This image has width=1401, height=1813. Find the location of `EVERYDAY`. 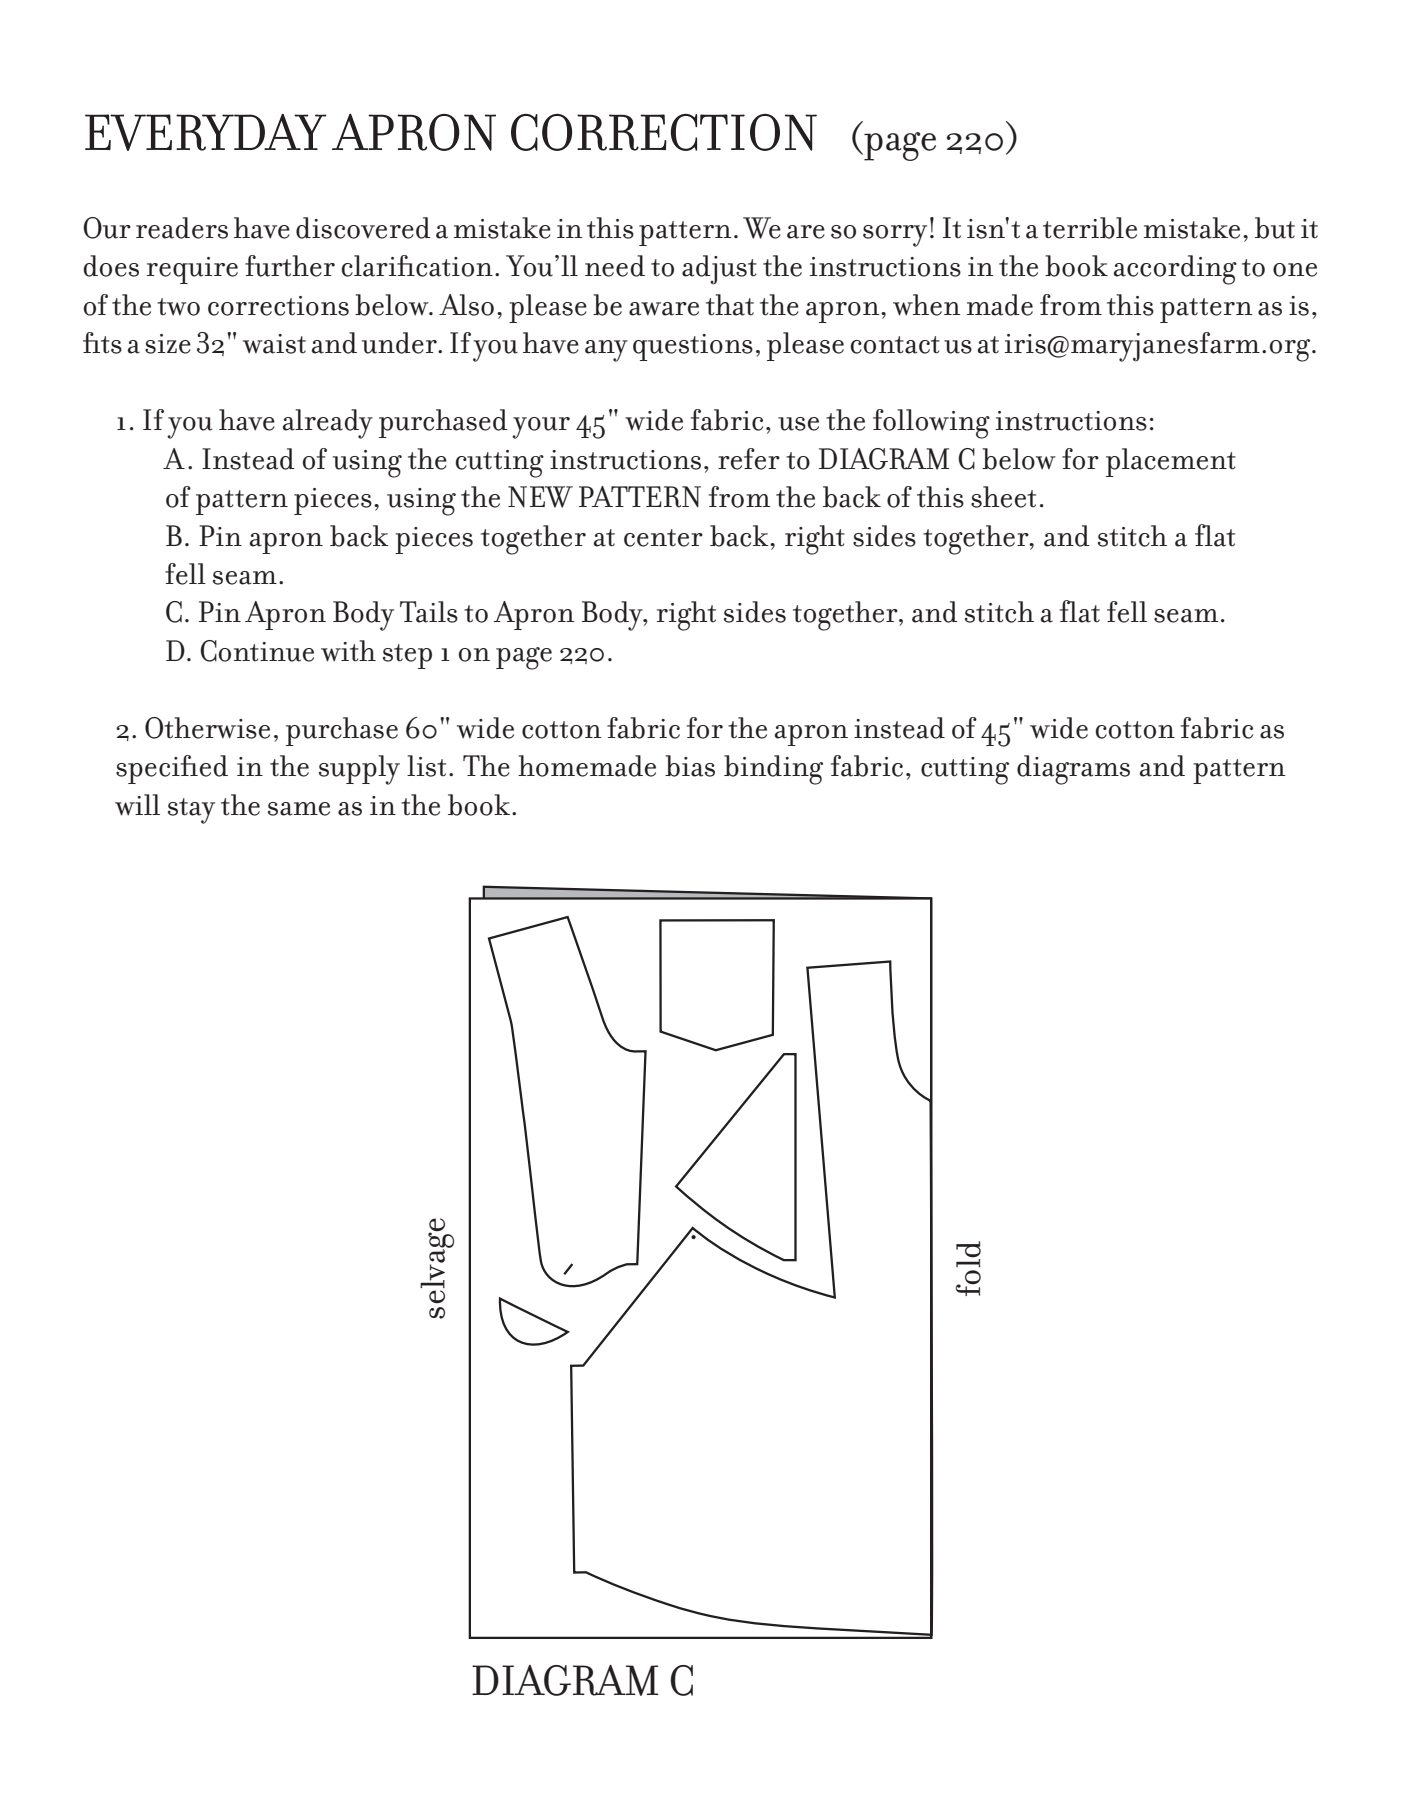

EVERYDAY is located at coordinates (205, 132).
